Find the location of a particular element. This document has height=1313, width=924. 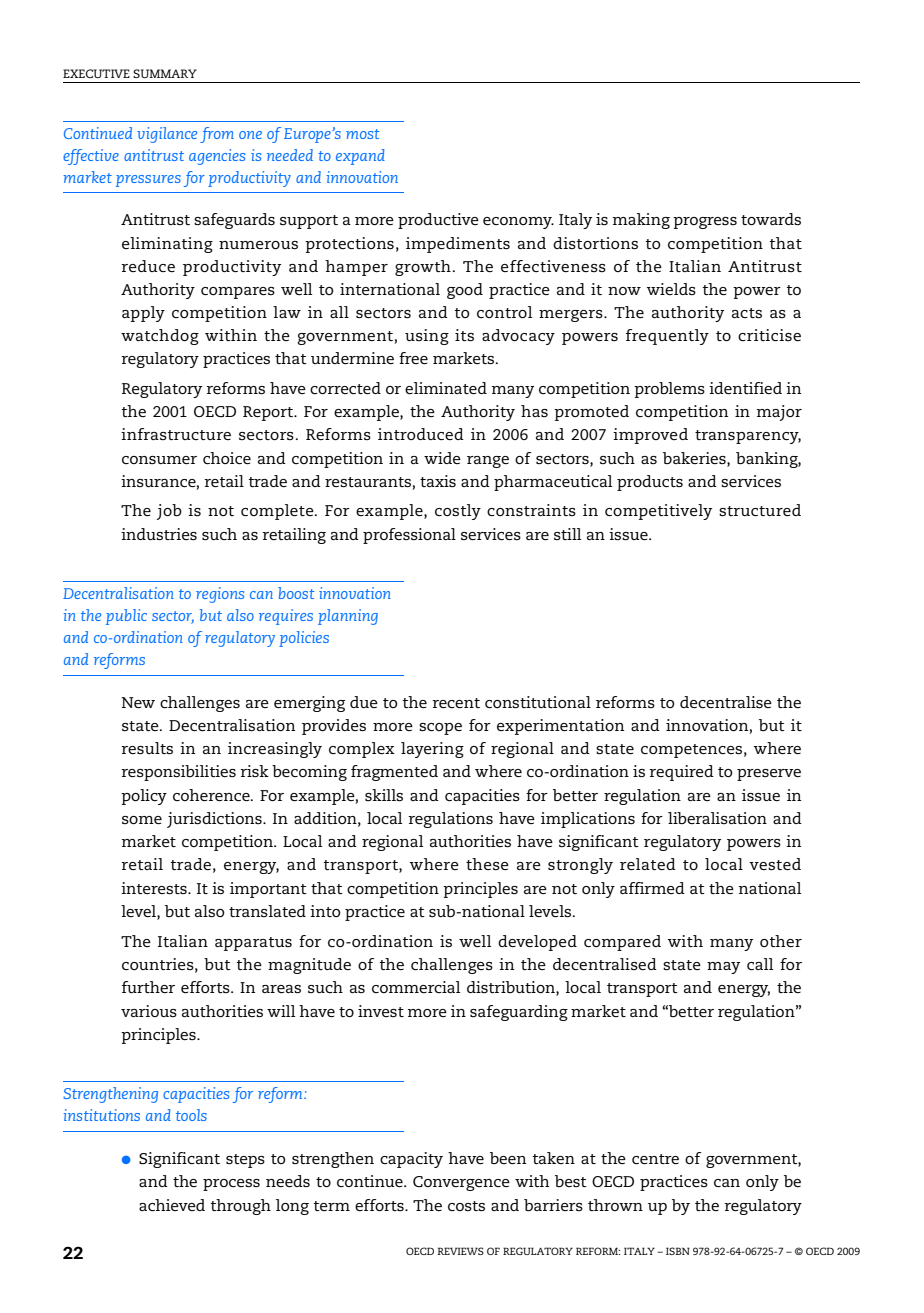

required is located at coordinates (681, 773).
